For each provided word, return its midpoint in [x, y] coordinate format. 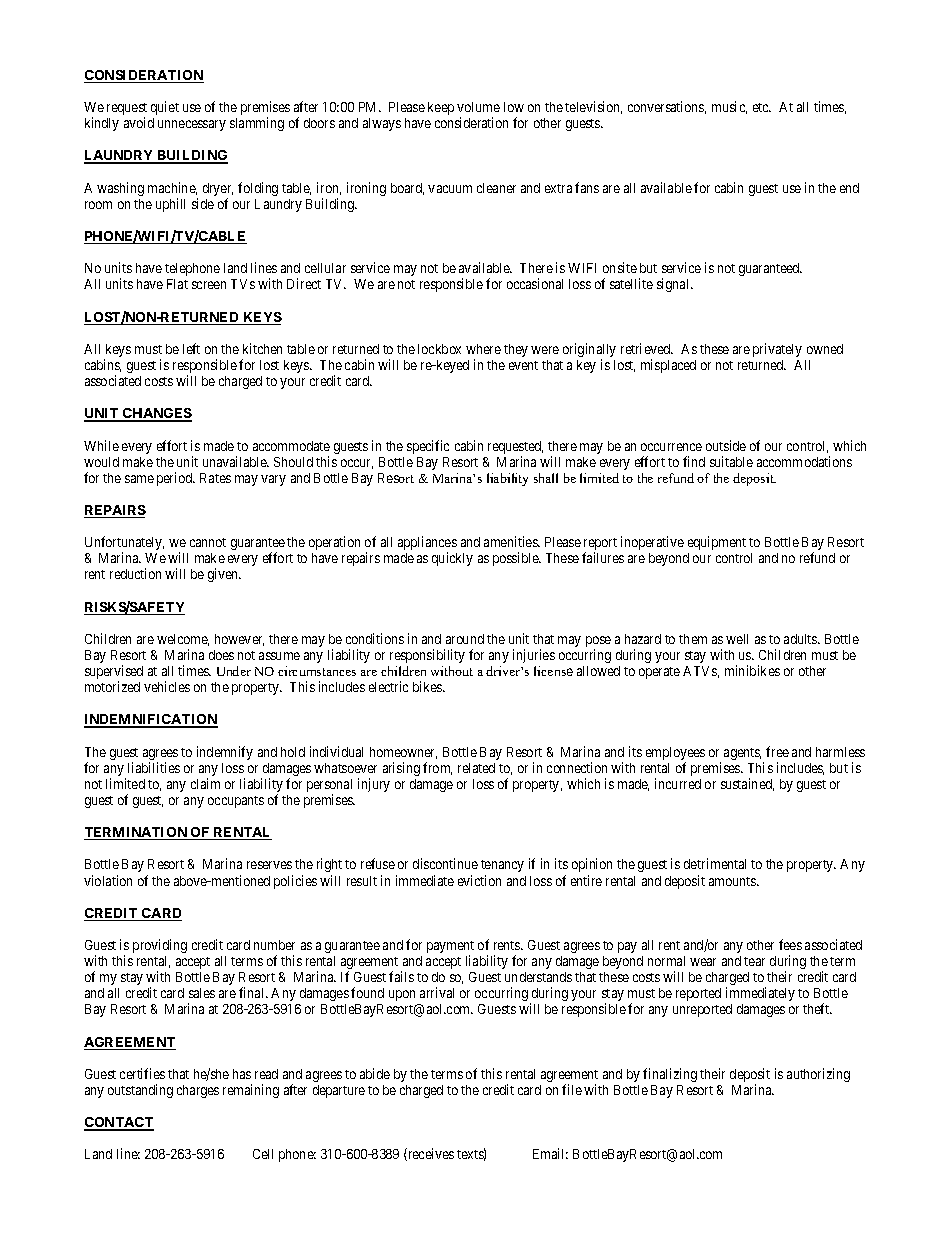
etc [762, 107]
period [176, 479]
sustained [747, 784]
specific [428, 447]
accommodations [804, 461]
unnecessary [192, 125]
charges [198, 1091]
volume [478, 107]
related [476, 768]
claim [205, 783]
